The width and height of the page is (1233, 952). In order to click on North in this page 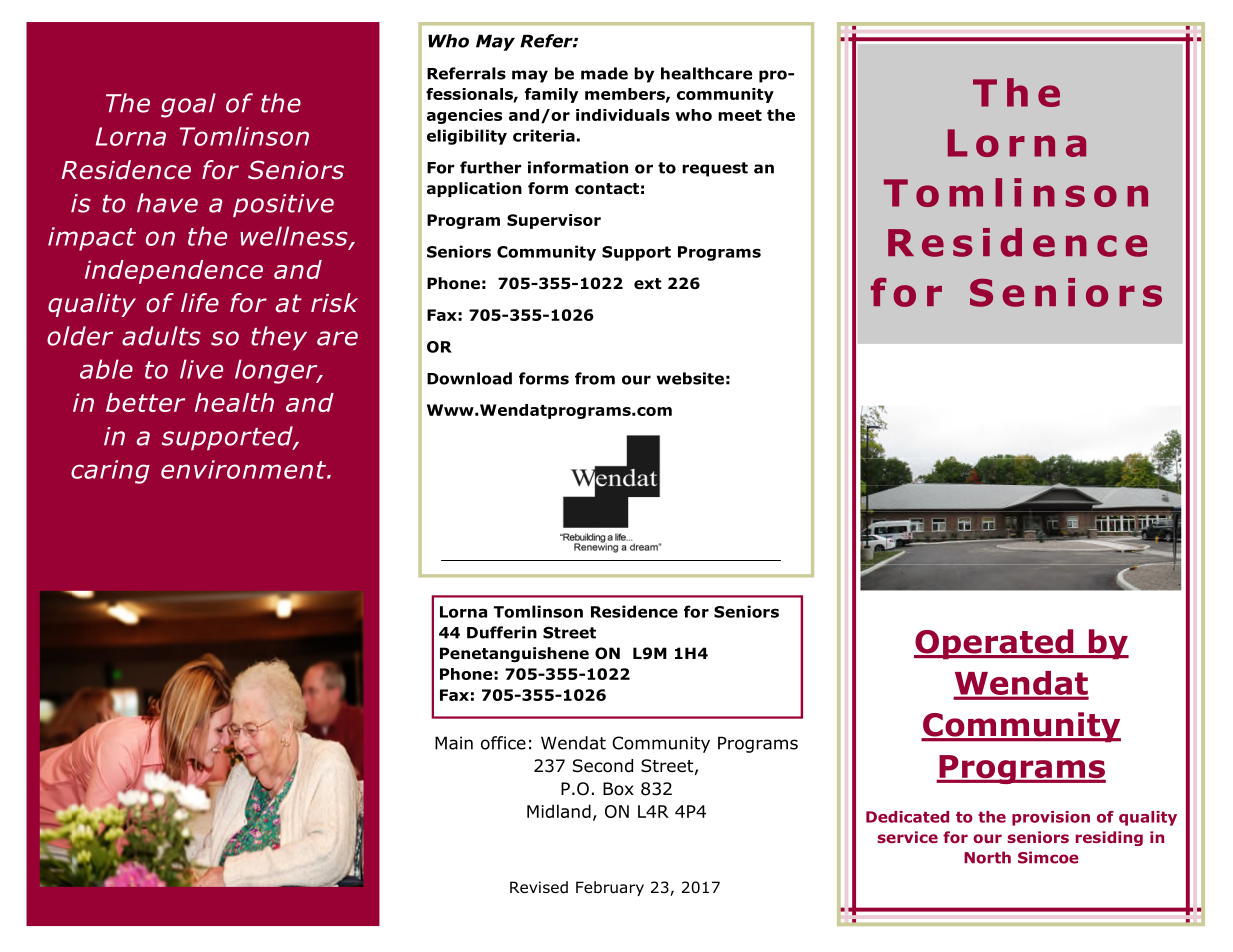, I will do `click(987, 857)`.
